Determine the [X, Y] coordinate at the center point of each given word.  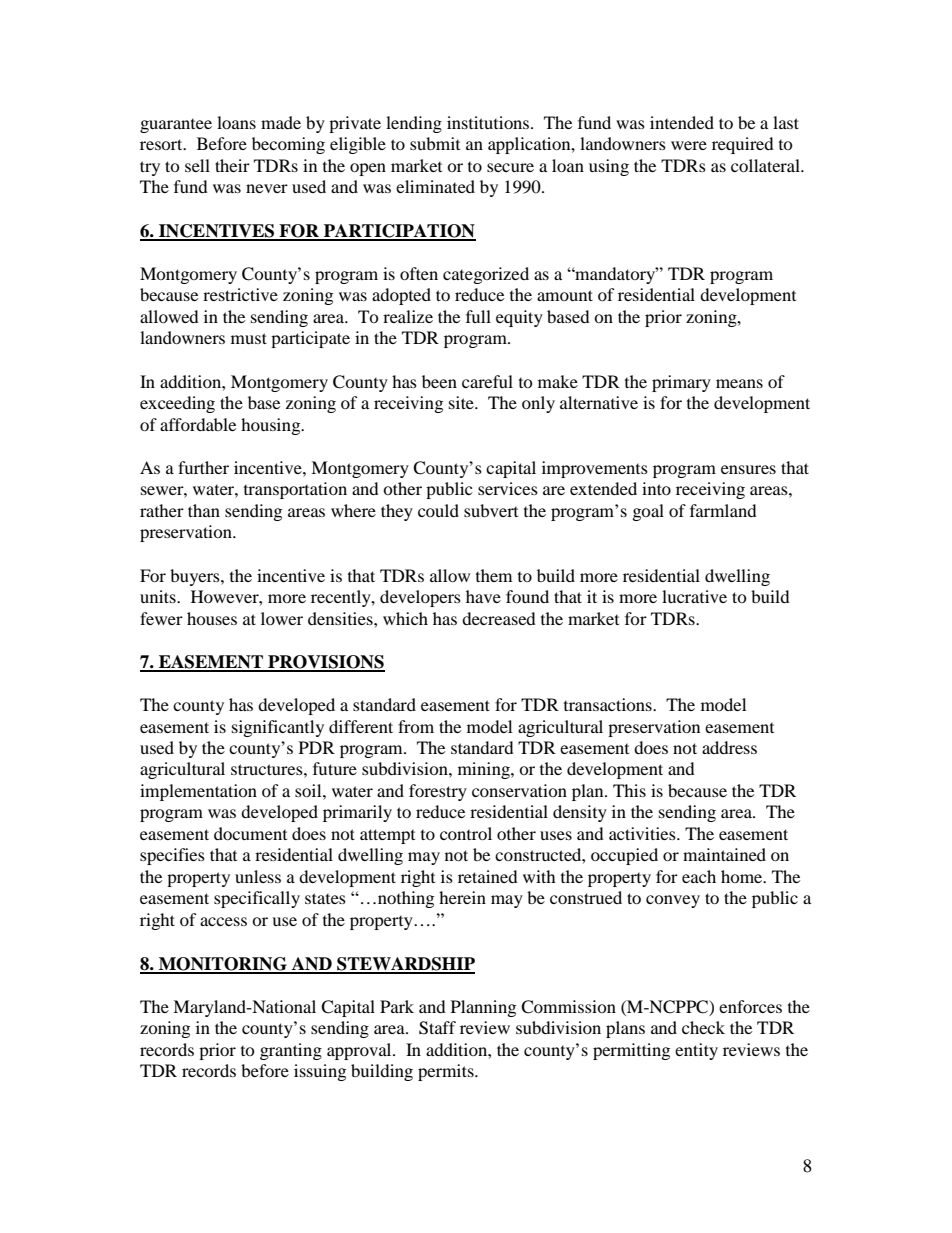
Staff [437, 1028]
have [483, 596]
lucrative [694, 596]
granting [291, 1051]
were [689, 145]
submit [435, 143]
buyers [196, 577]
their [232, 165]
